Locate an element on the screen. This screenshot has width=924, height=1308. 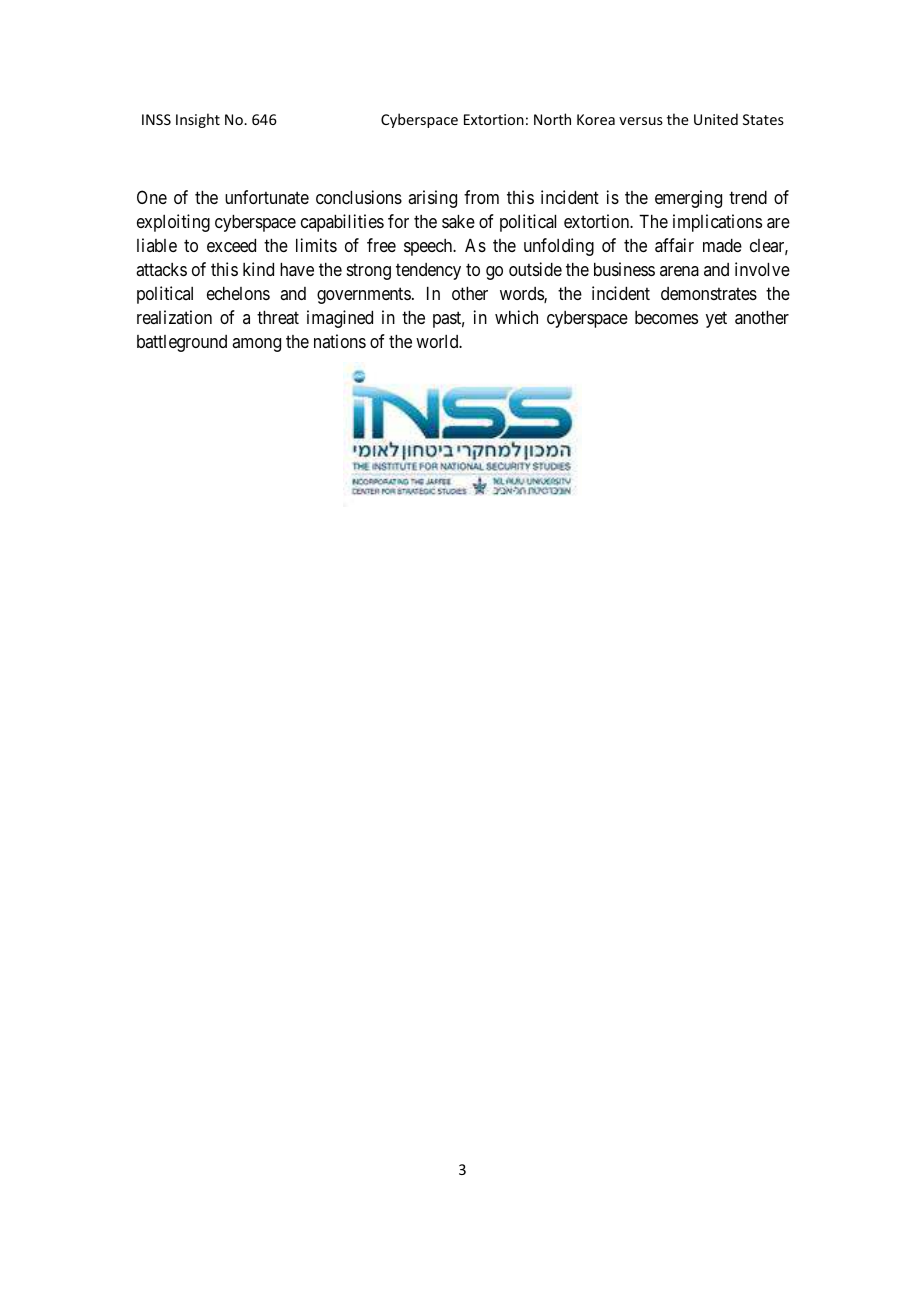
from is located at coordinates (481, 197).
